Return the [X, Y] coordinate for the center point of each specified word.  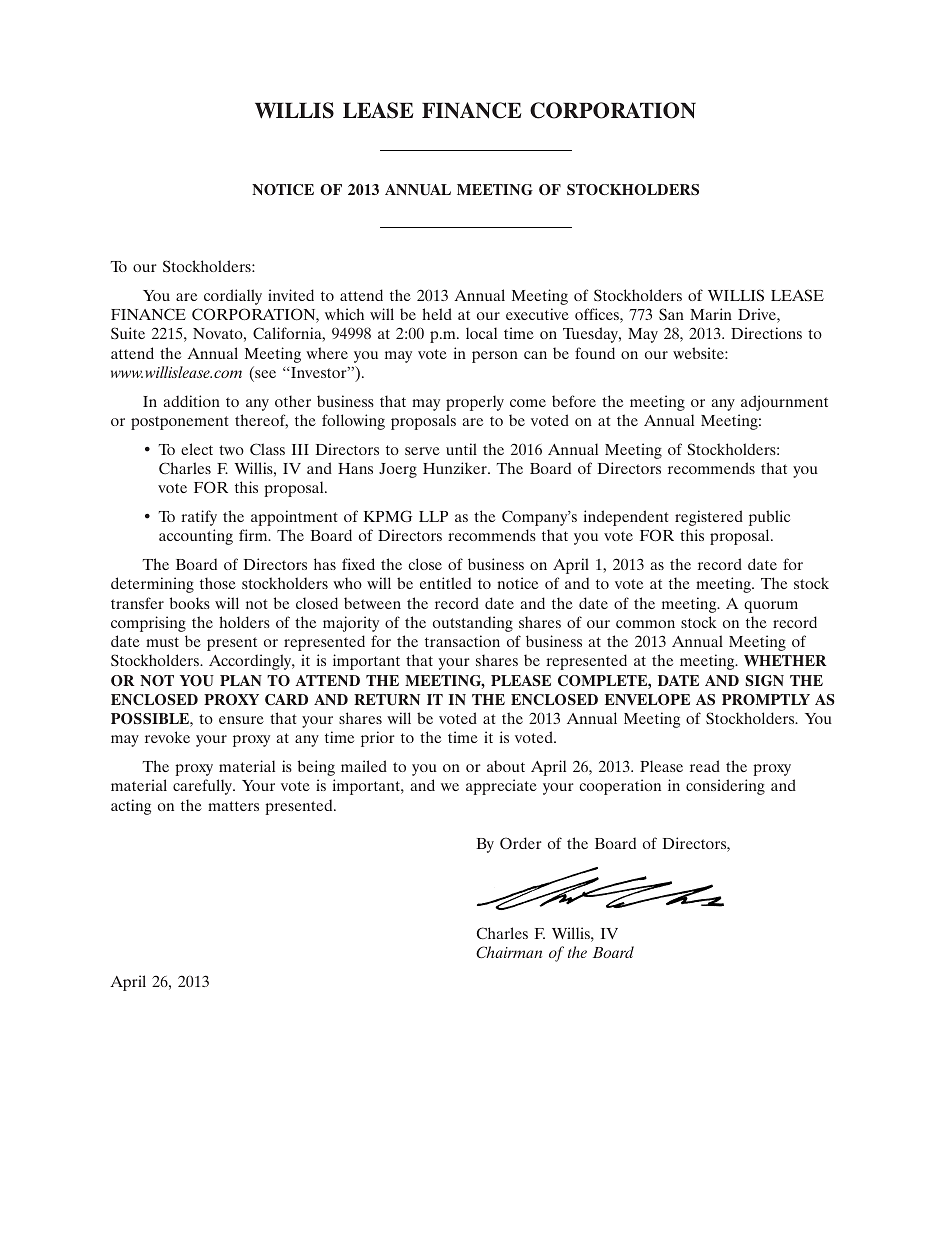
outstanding [473, 624]
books [190, 603]
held [437, 314]
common [645, 624]
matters [233, 806]
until [461, 449]
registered [709, 518]
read [705, 766]
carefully [204, 787]
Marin [711, 314]
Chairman [509, 952]
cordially [233, 297]
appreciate [501, 787]
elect [197, 449]
